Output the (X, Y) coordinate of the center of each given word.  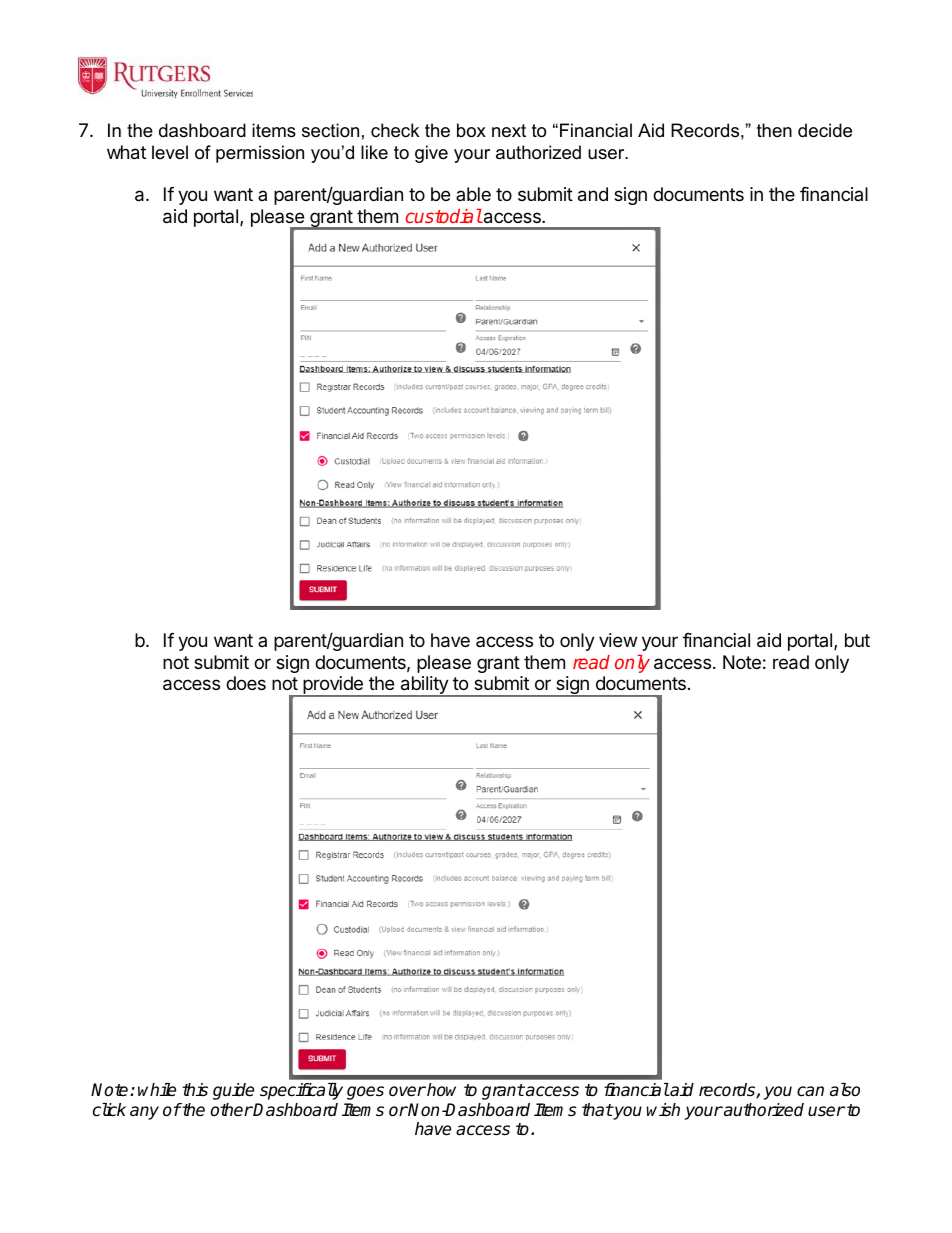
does (246, 683)
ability (424, 686)
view (618, 640)
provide (333, 686)
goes (365, 1093)
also (845, 1090)
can (810, 1091)
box (471, 130)
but (857, 640)
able (473, 194)
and (593, 194)
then (774, 130)
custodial (443, 216)
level (170, 152)
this (195, 1089)
